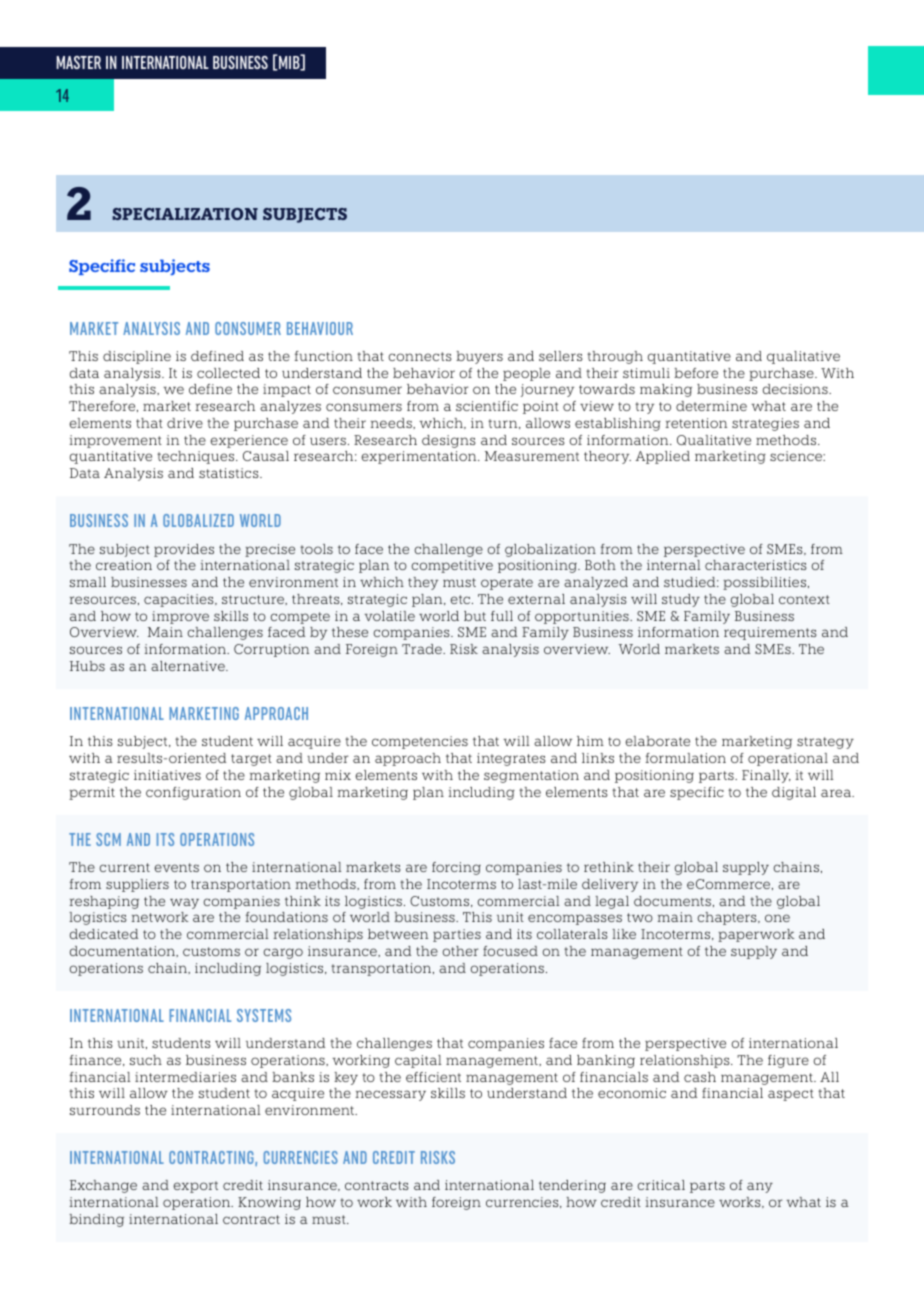  I want to click on chapters, so click(728, 918).
